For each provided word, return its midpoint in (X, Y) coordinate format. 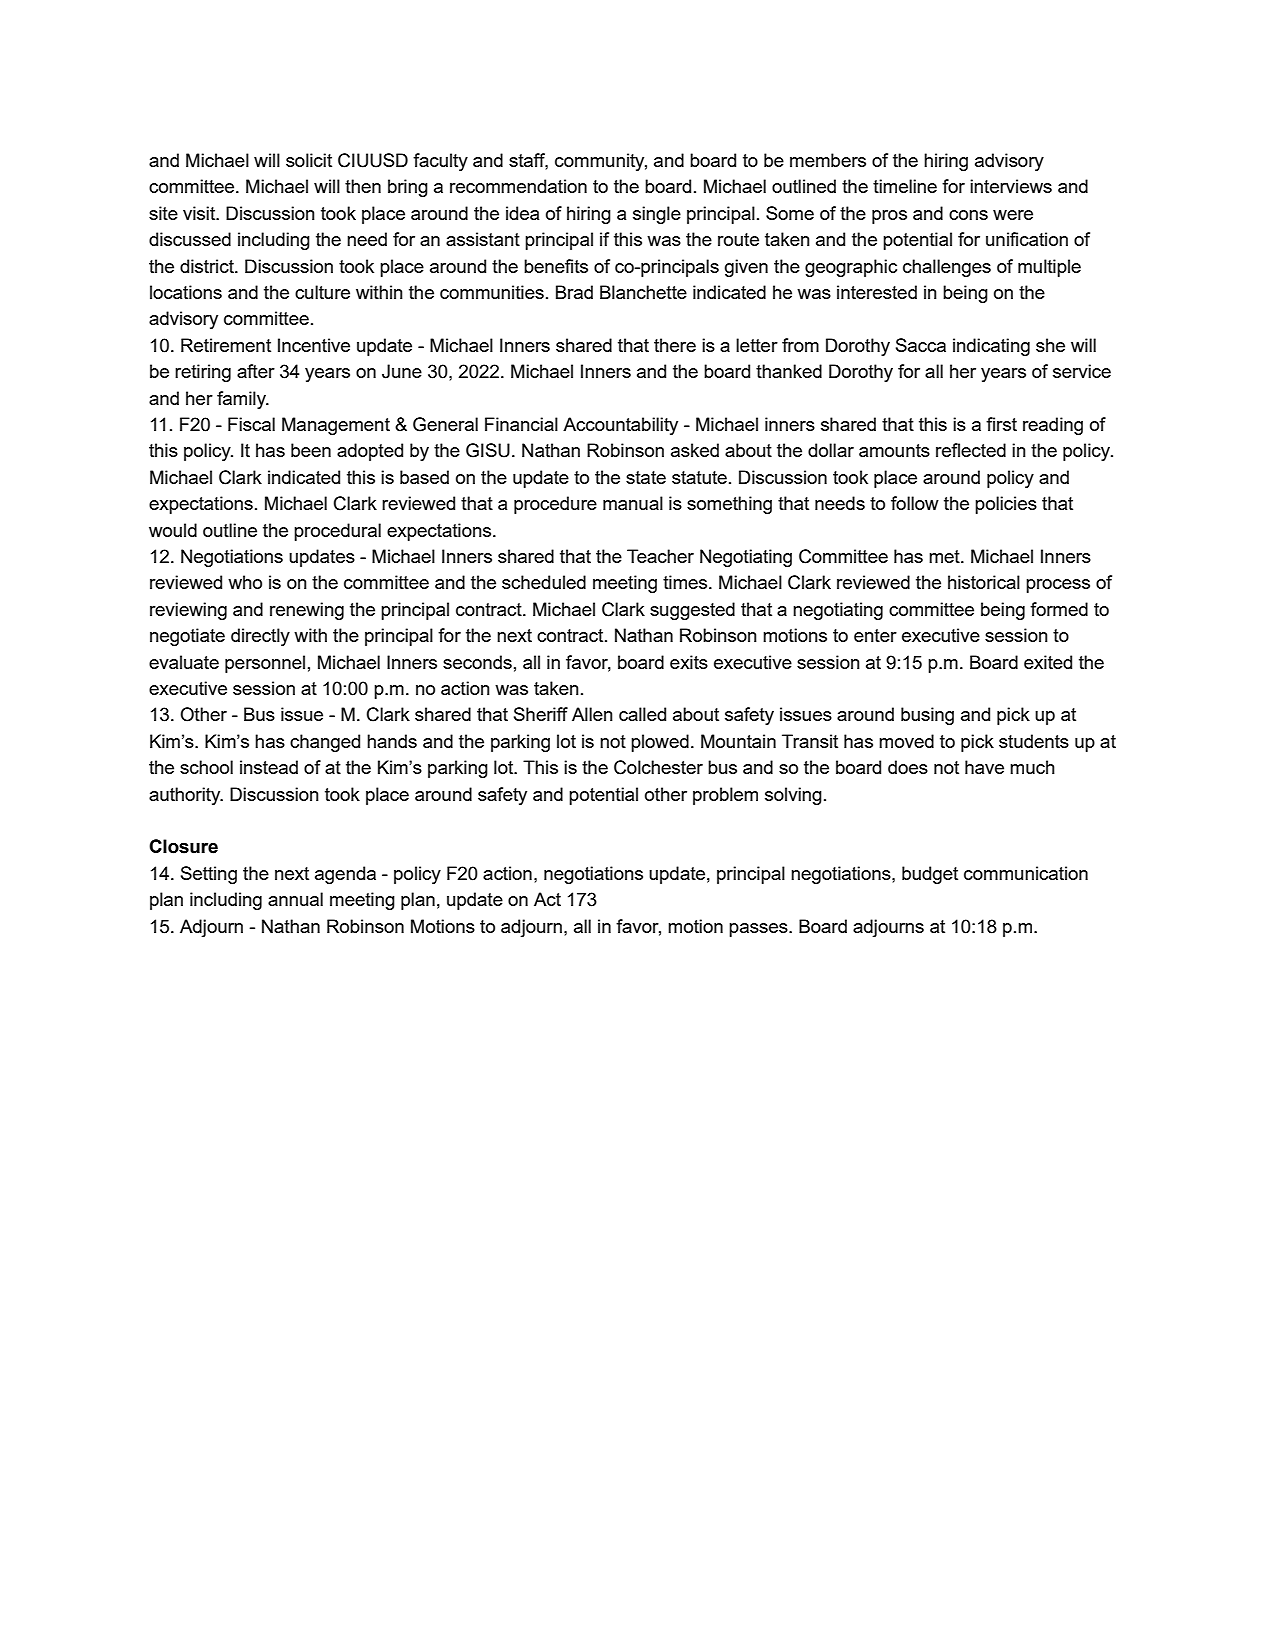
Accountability (620, 426)
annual (295, 899)
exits (689, 662)
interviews (1011, 186)
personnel (265, 664)
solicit (309, 160)
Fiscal (251, 424)
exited (1048, 662)
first (1001, 424)
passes (759, 930)
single (657, 215)
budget (930, 875)
